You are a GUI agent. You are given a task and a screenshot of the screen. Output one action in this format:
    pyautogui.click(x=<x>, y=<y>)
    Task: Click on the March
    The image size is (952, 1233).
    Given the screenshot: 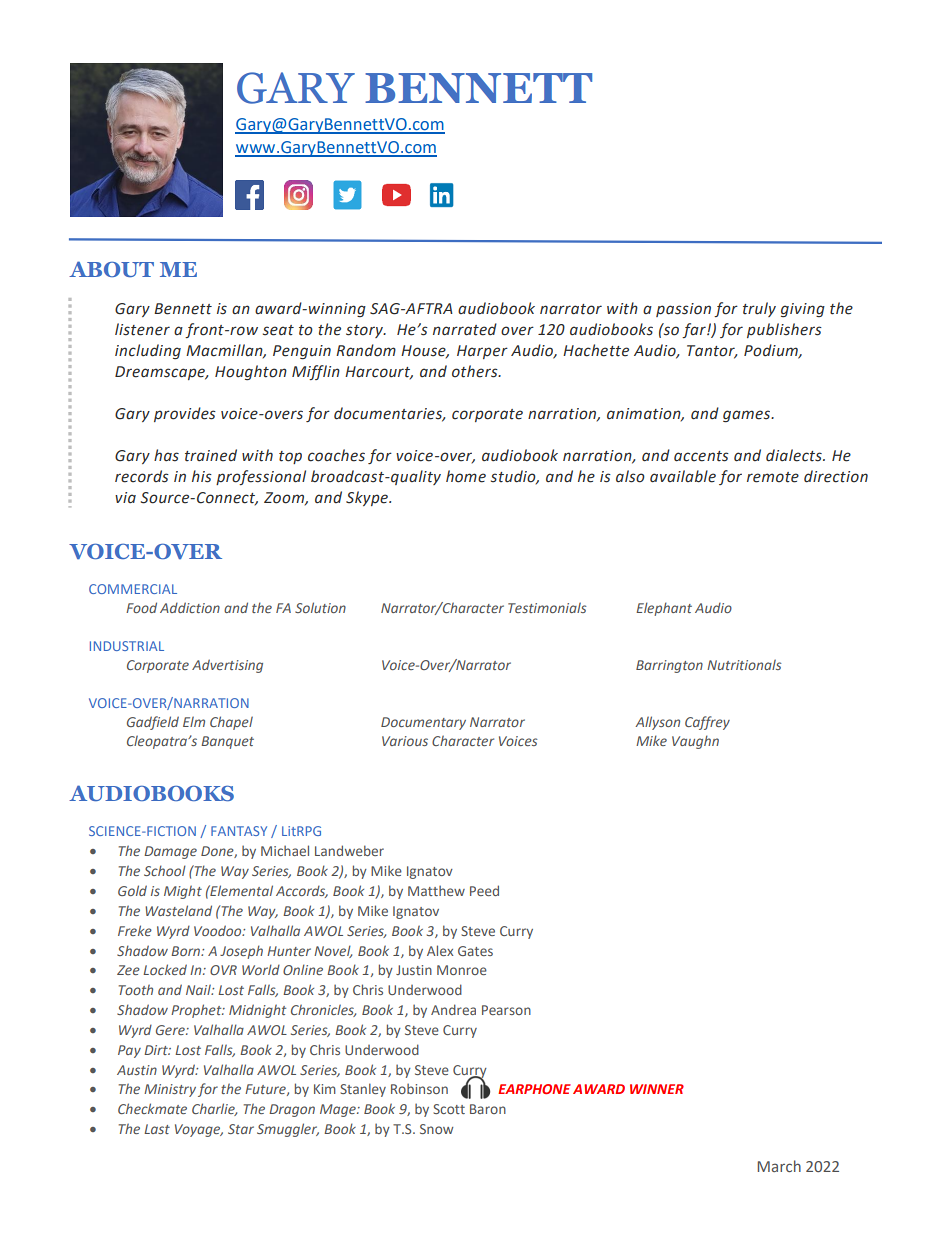 What is the action you would take?
    pyautogui.click(x=779, y=1166)
